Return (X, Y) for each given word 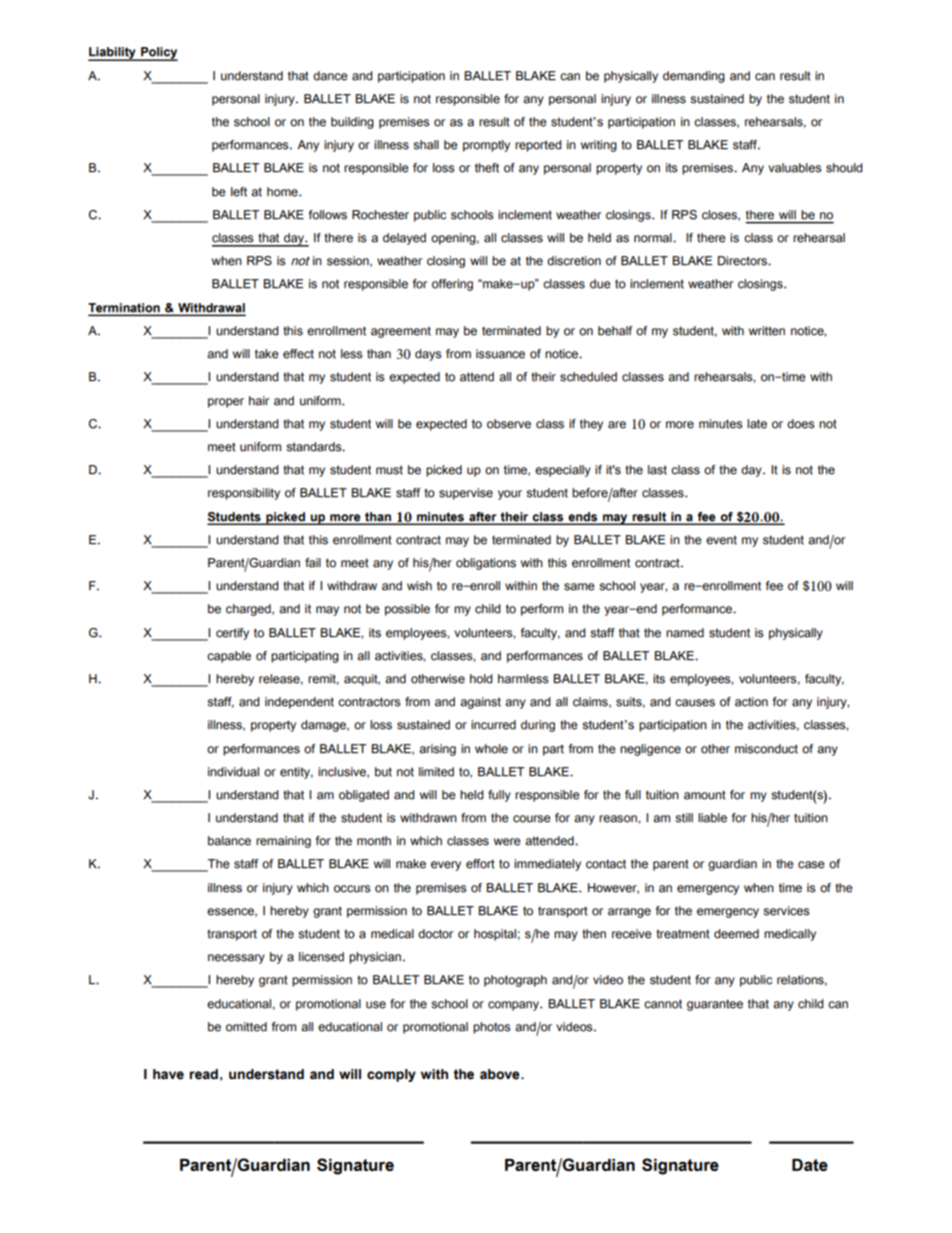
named (685, 633)
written (767, 331)
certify (232, 634)
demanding (694, 77)
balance (229, 841)
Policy (158, 54)
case (811, 865)
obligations (486, 564)
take (267, 354)
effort (480, 864)
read (203, 1074)
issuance (500, 354)
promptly (486, 146)
